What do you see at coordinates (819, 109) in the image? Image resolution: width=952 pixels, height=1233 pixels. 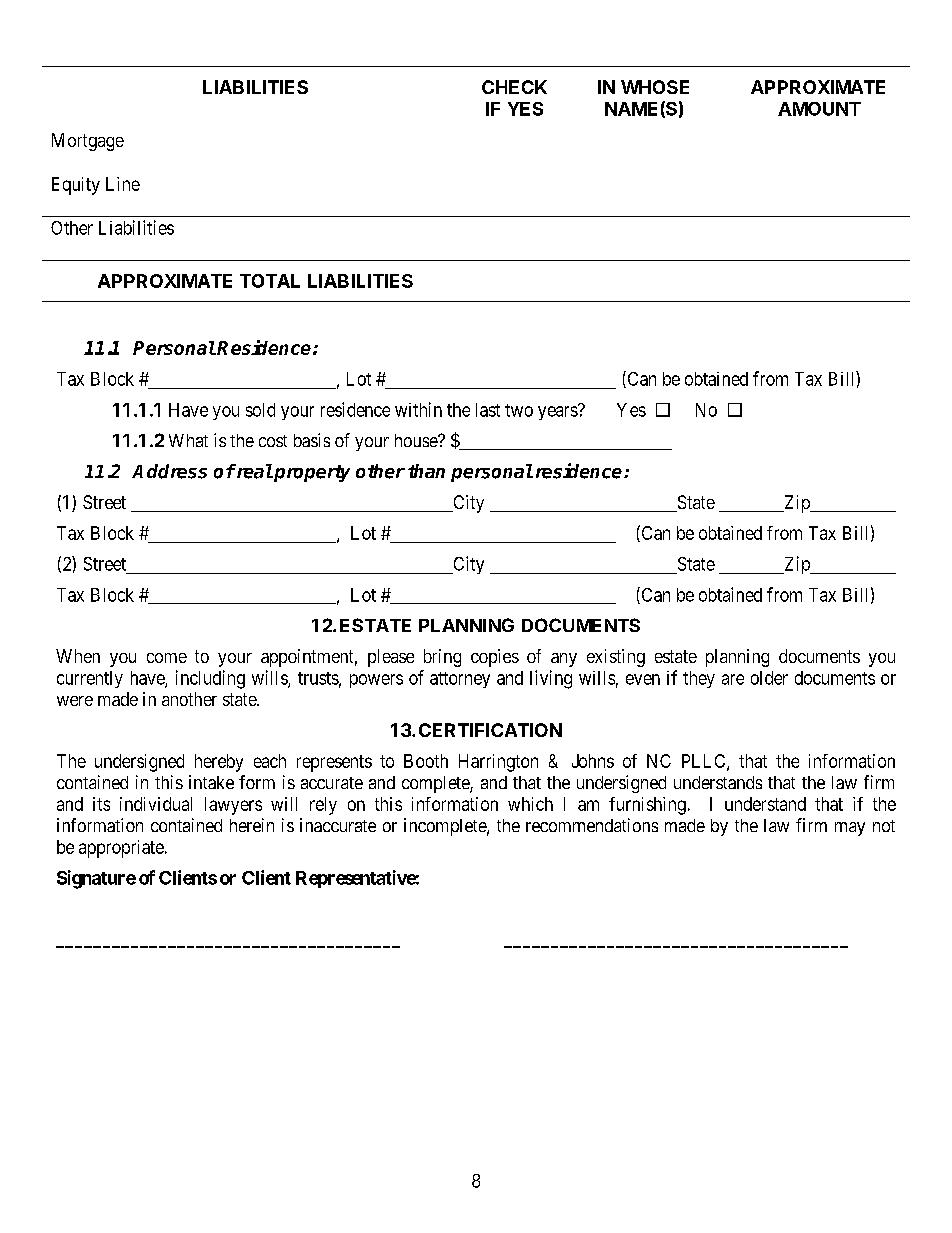 I see `AMOUNT` at bounding box center [819, 109].
